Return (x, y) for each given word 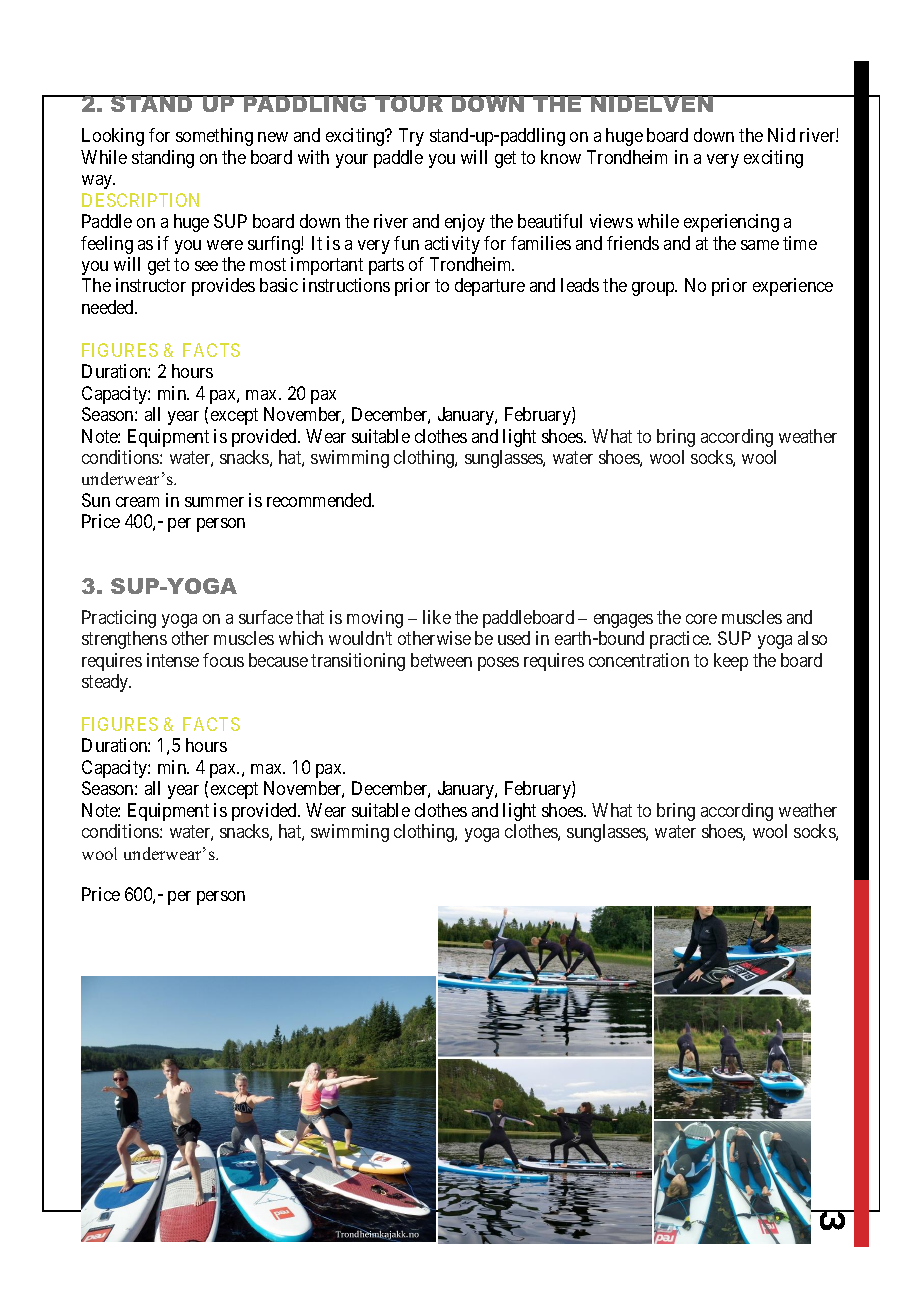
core (701, 619)
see (206, 266)
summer (214, 502)
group (654, 289)
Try (411, 137)
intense (173, 660)
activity (452, 245)
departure (490, 287)
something (214, 137)
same (760, 245)
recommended (320, 500)
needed (109, 307)
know (561, 157)
